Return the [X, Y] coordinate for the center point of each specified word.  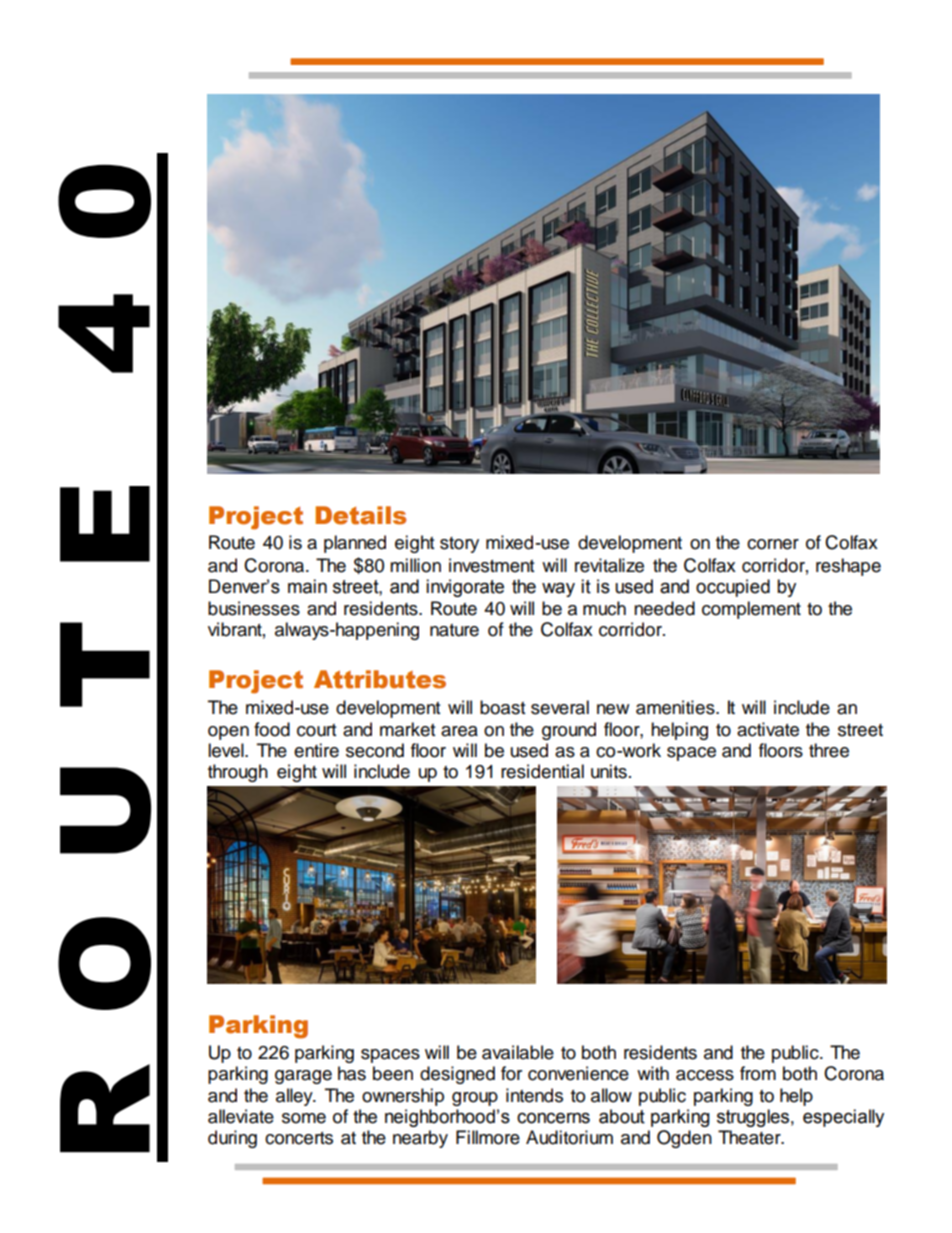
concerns [553, 1118]
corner [773, 544]
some [304, 1118]
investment [491, 565]
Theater [750, 1137]
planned [355, 544]
